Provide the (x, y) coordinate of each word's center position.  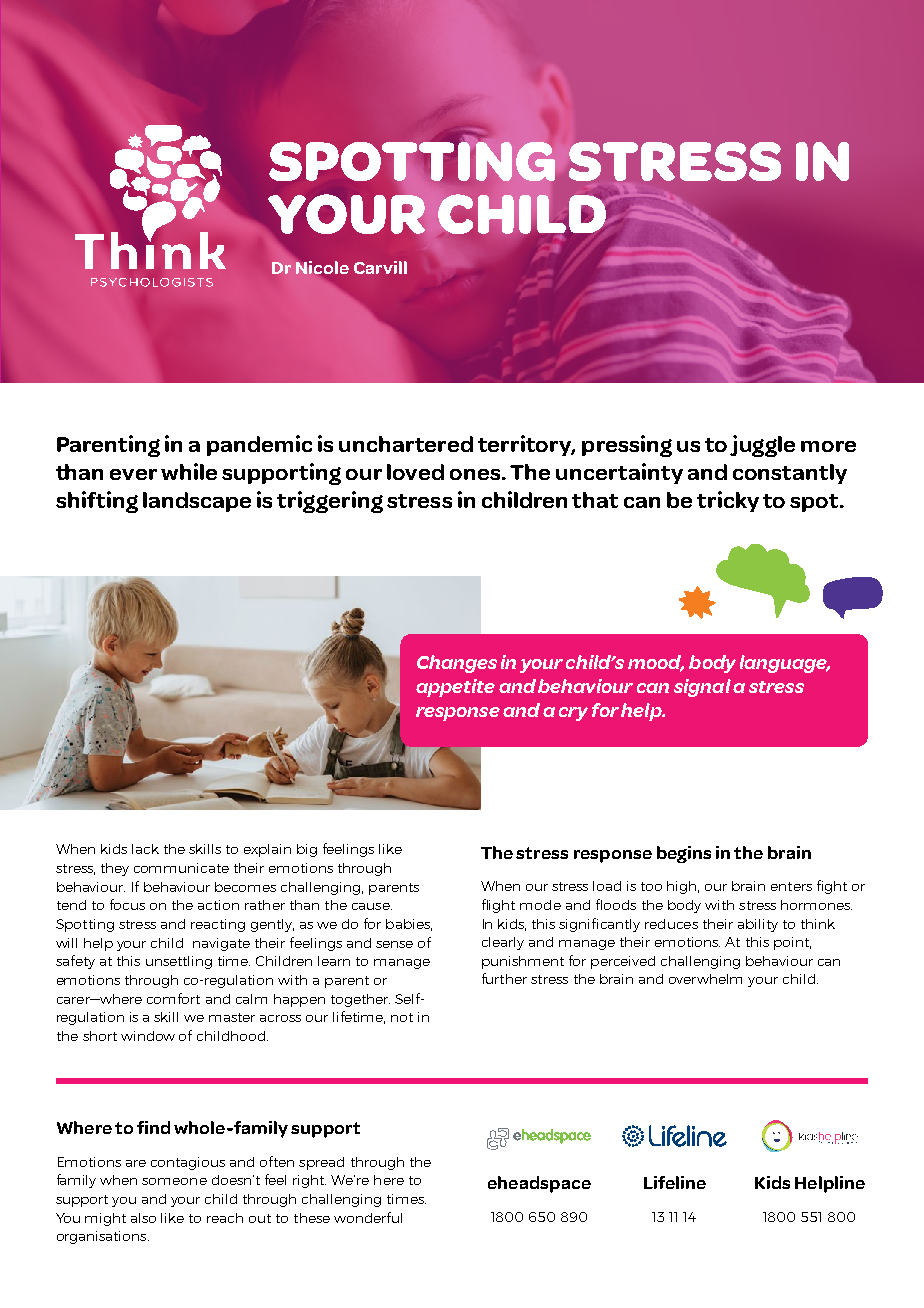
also (143, 1218)
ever (133, 474)
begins (684, 854)
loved (415, 472)
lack (145, 849)
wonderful (368, 1217)
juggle (762, 446)
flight (498, 906)
